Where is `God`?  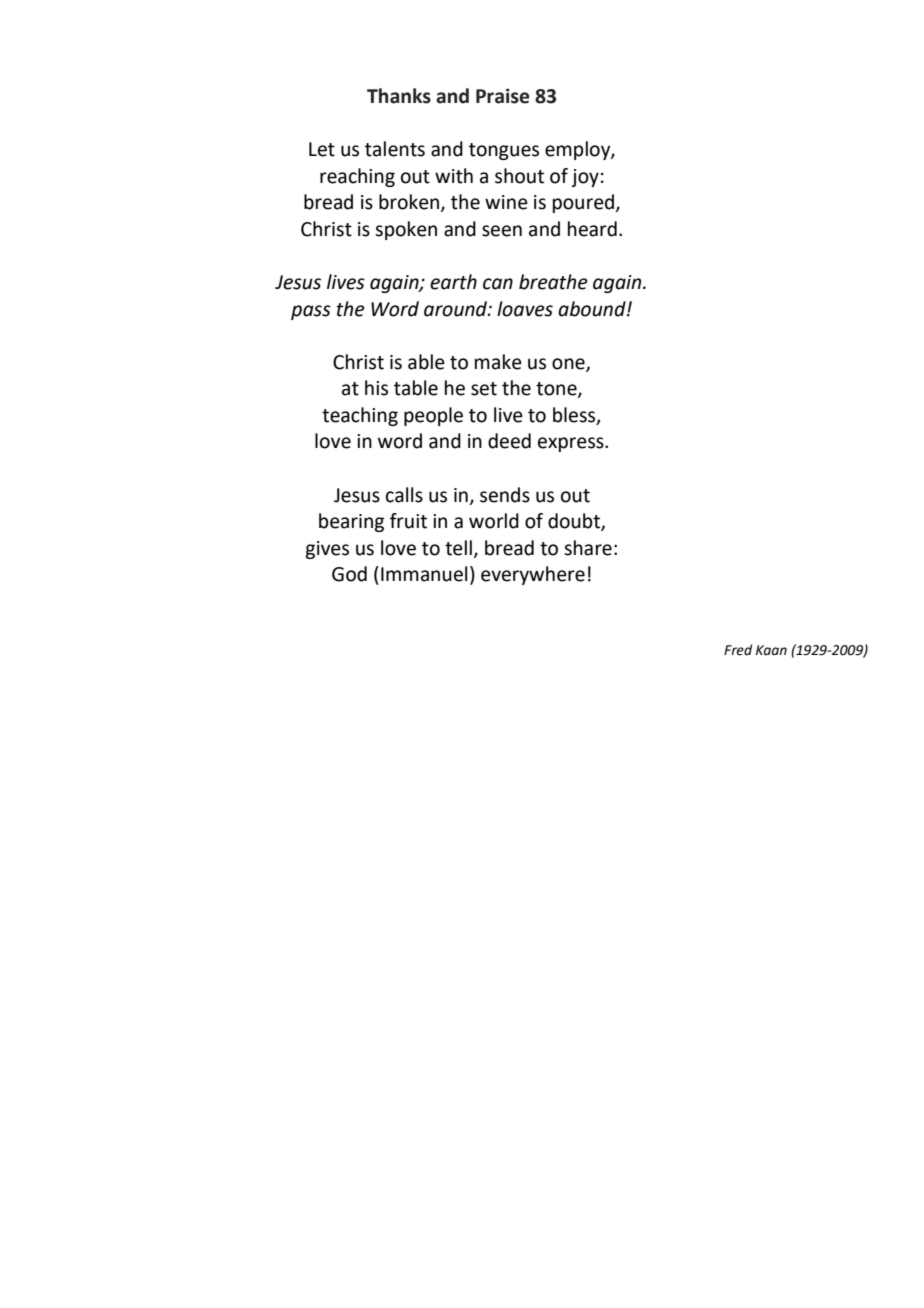 God is located at coordinates (349, 574).
